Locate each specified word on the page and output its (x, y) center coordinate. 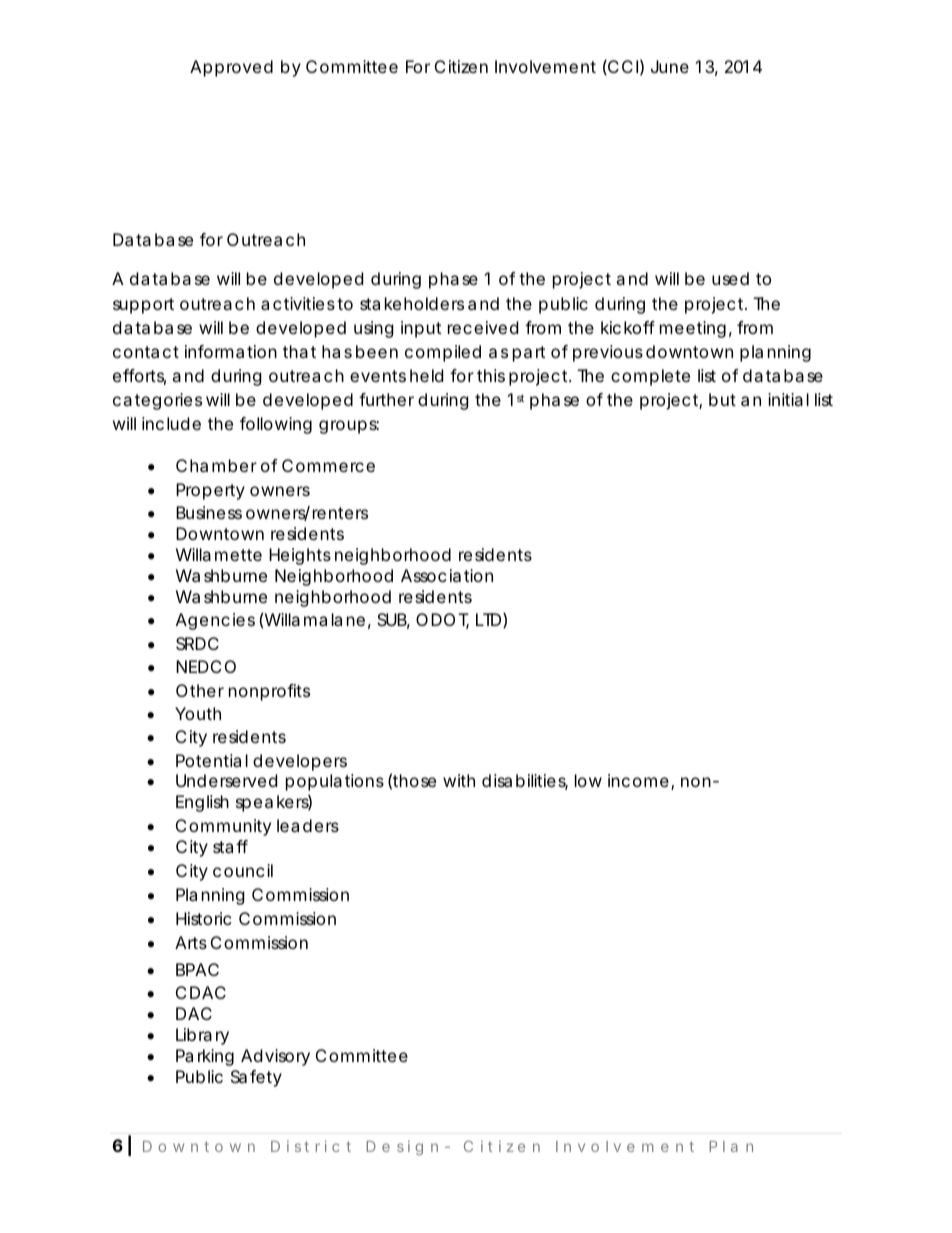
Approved (231, 68)
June (670, 66)
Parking (205, 1057)
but (722, 399)
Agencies (215, 621)
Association (447, 575)
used (730, 278)
